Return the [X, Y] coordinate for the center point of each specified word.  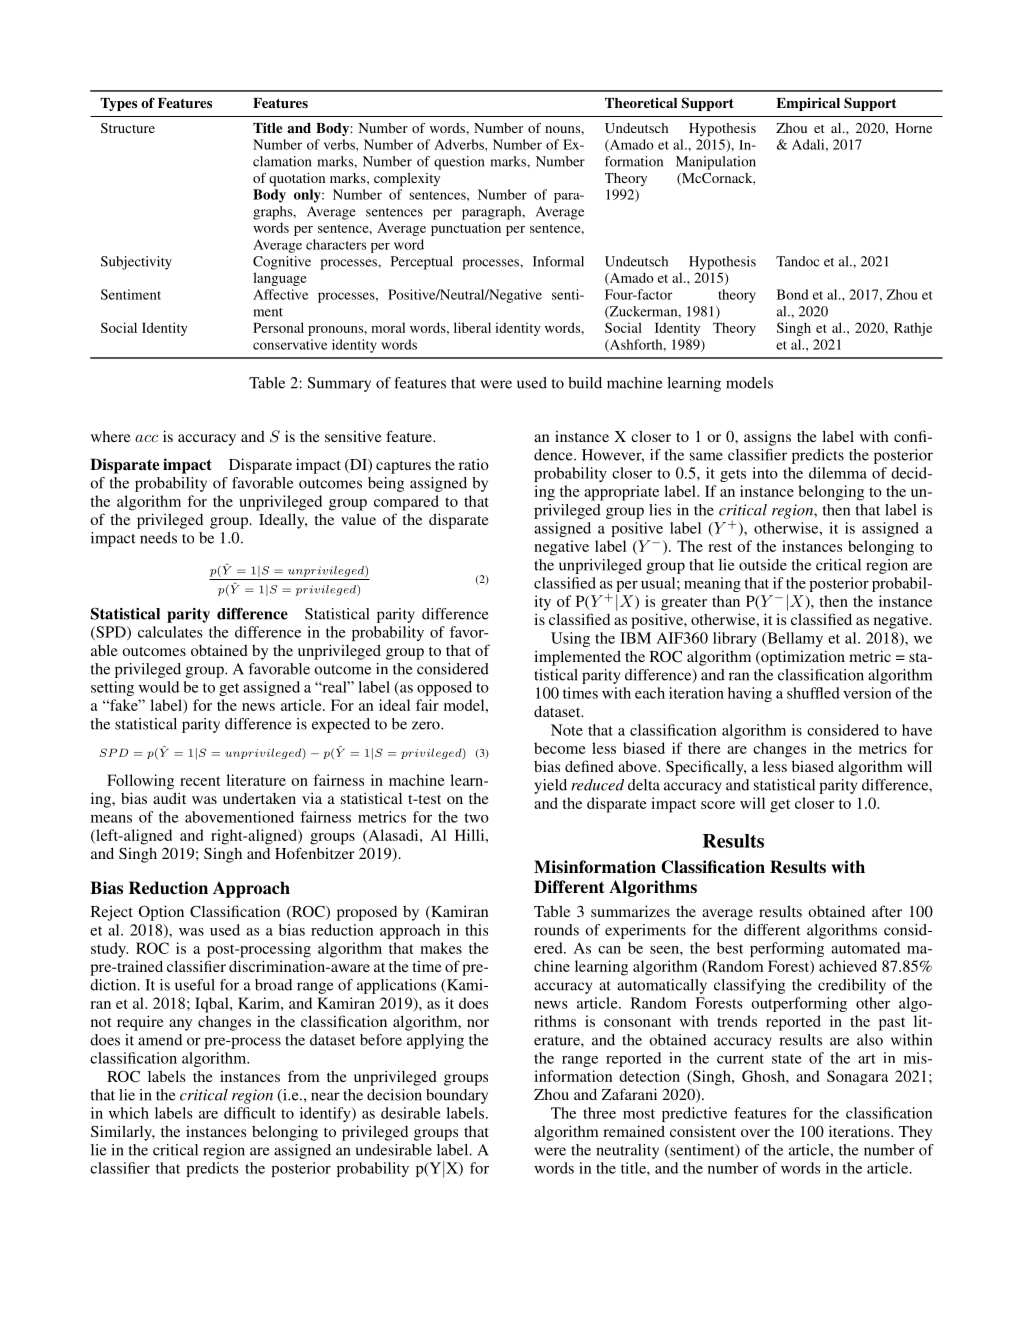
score [718, 805]
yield [550, 786]
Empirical [808, 104]
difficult [250, 1113]
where [111, 436]
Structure [128, 128]
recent [200, 781]
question [459, 163]
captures [403, 467]
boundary [457, 1096]
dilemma [838, 473]
